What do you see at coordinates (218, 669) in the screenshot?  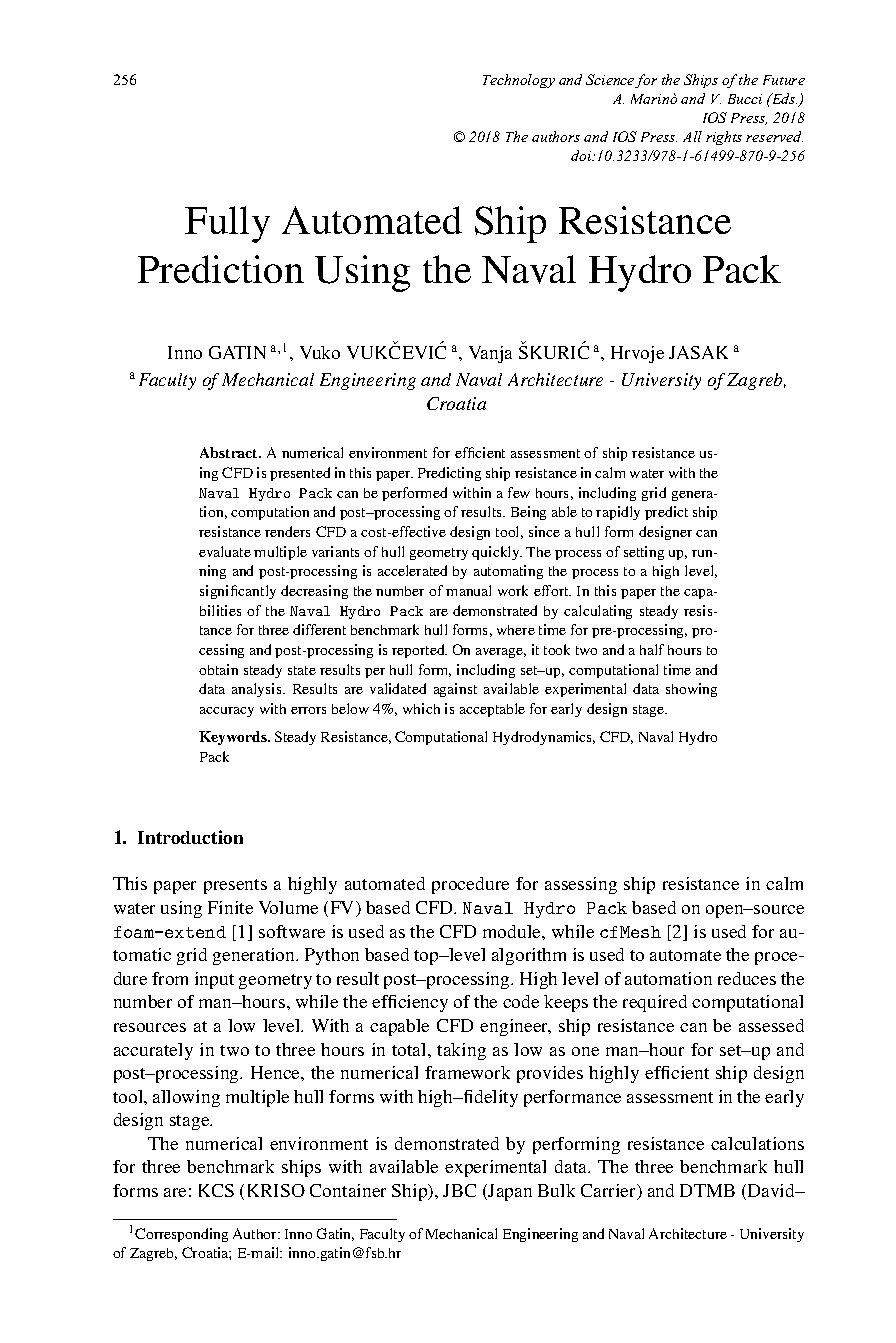 I see `obtain` at bounding box center [218, 669].
